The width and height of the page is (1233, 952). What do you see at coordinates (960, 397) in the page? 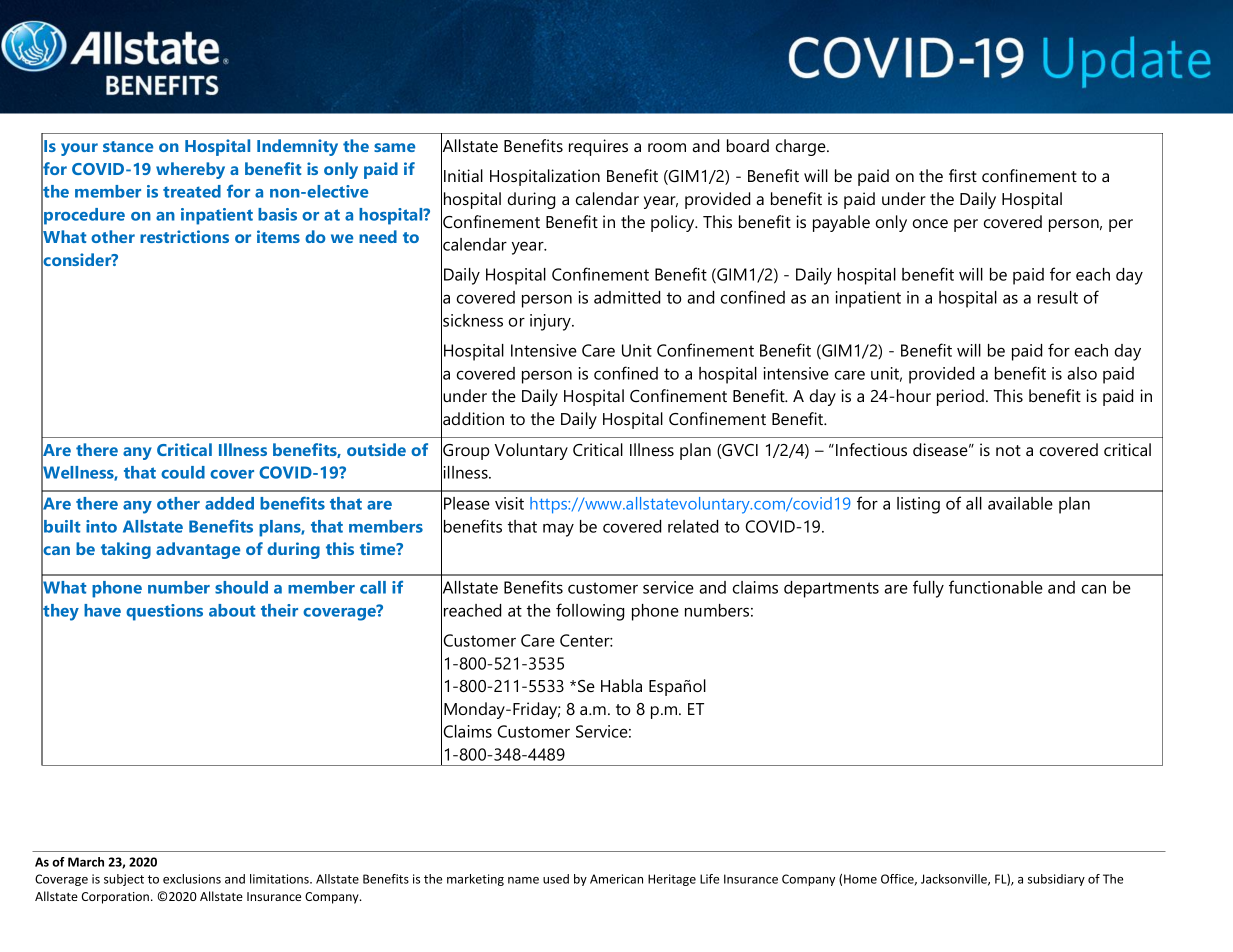
I see `period` at bounding box center [960, 397].
